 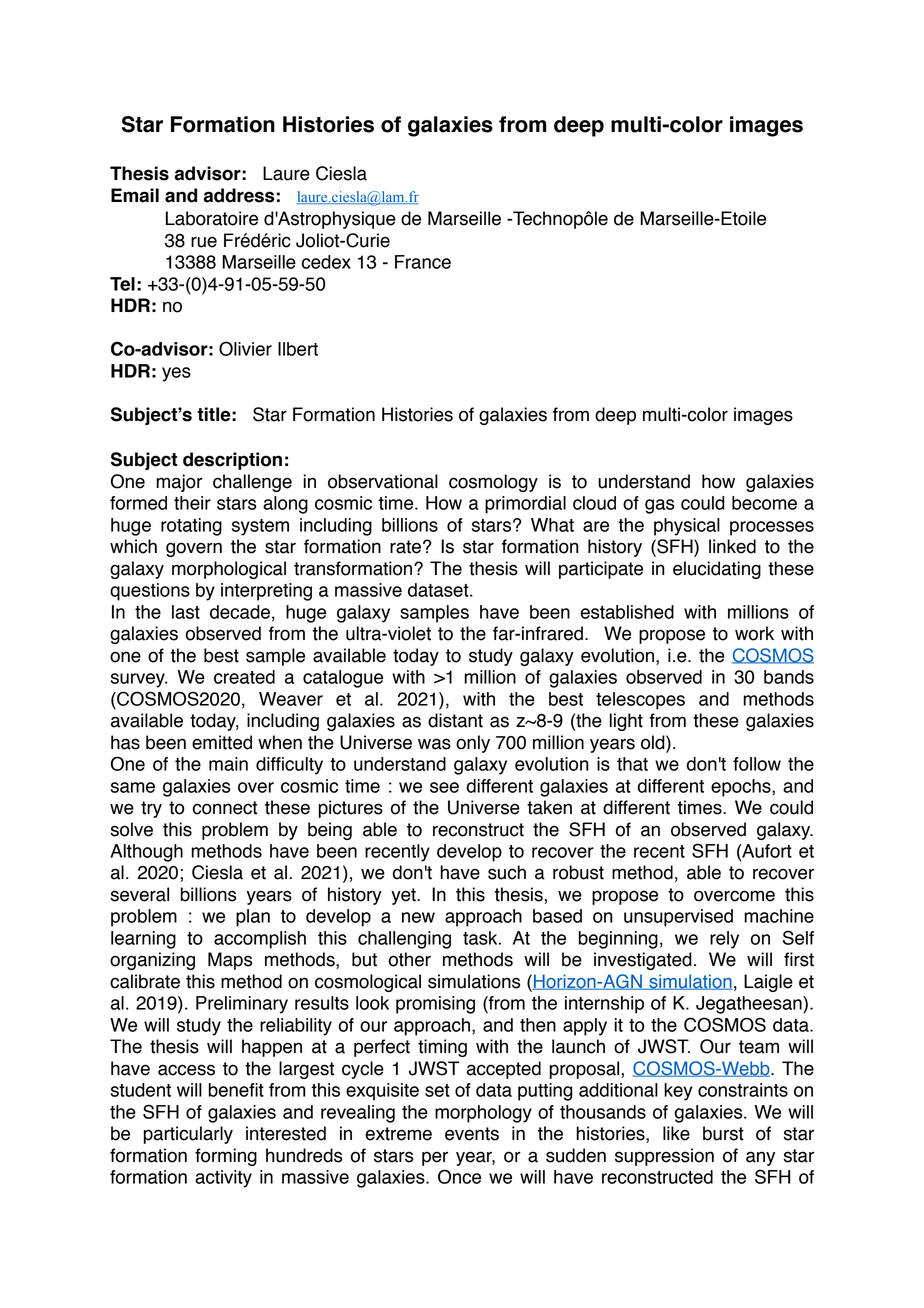 I want to click on distant, so click(x=455, y=720).
